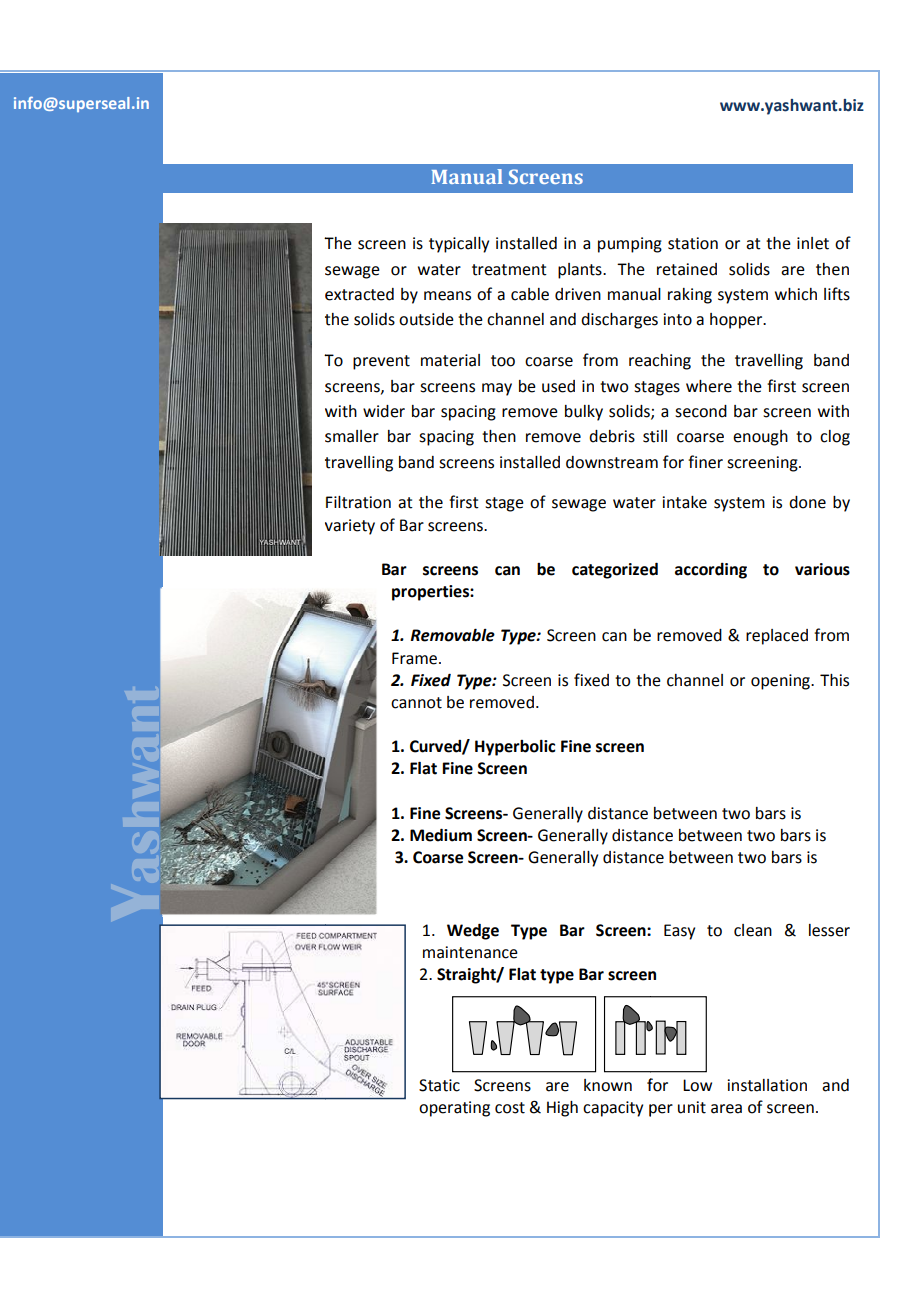 This image has height=1308, width=924. Describe the element at coordinates (711, 571) in the image. I see `according` at that location.
